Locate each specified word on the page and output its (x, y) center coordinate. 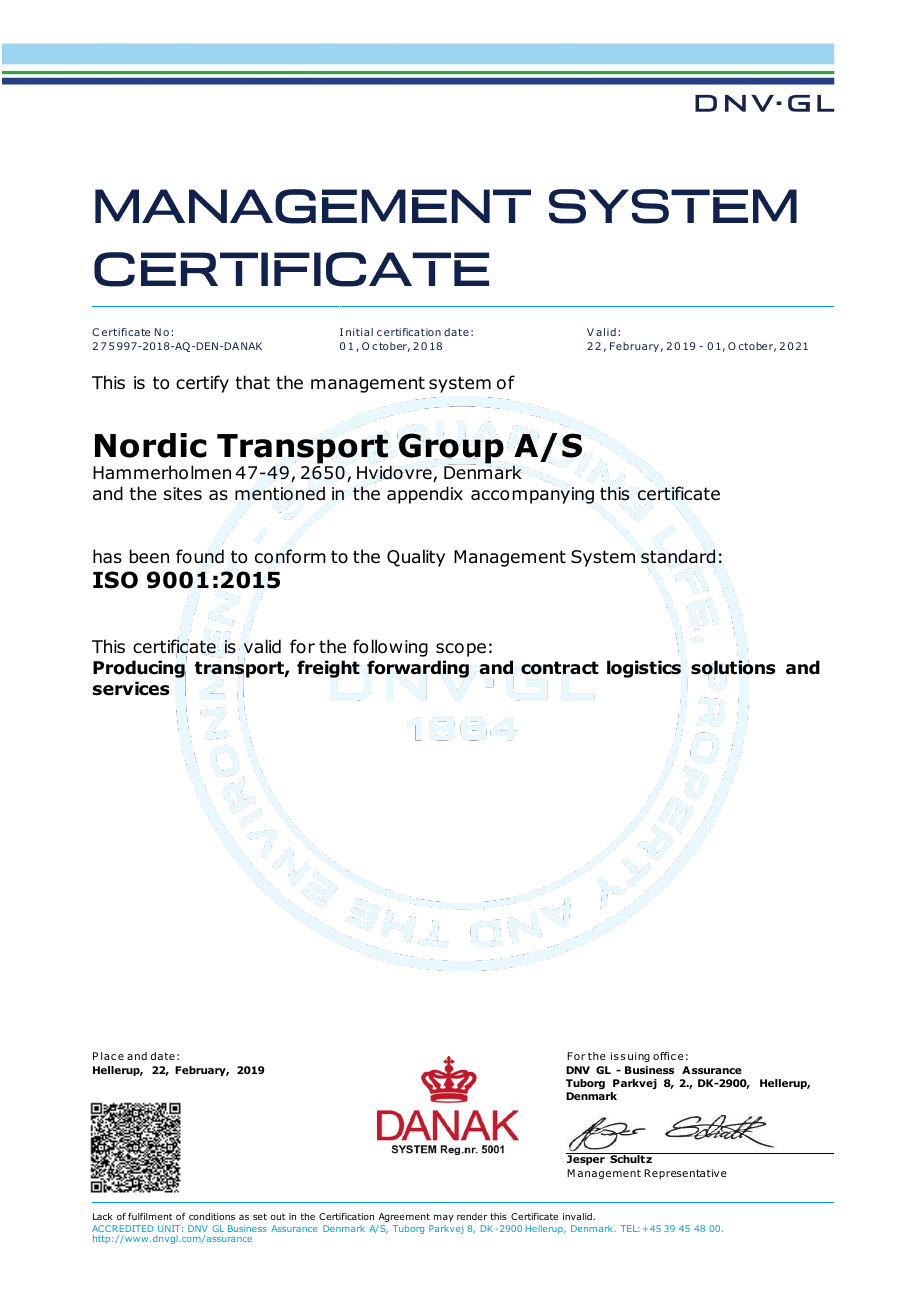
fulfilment (150, 1216)
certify (202, 384)
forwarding (418, 669)
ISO (115, 580)
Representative (685, 1174)
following (390, 648)
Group (450, 449)
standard (678, 556)
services (131, 688)
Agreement (404, 1217)
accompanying (532, 495)
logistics (644, 669)
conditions (212, 1216)
